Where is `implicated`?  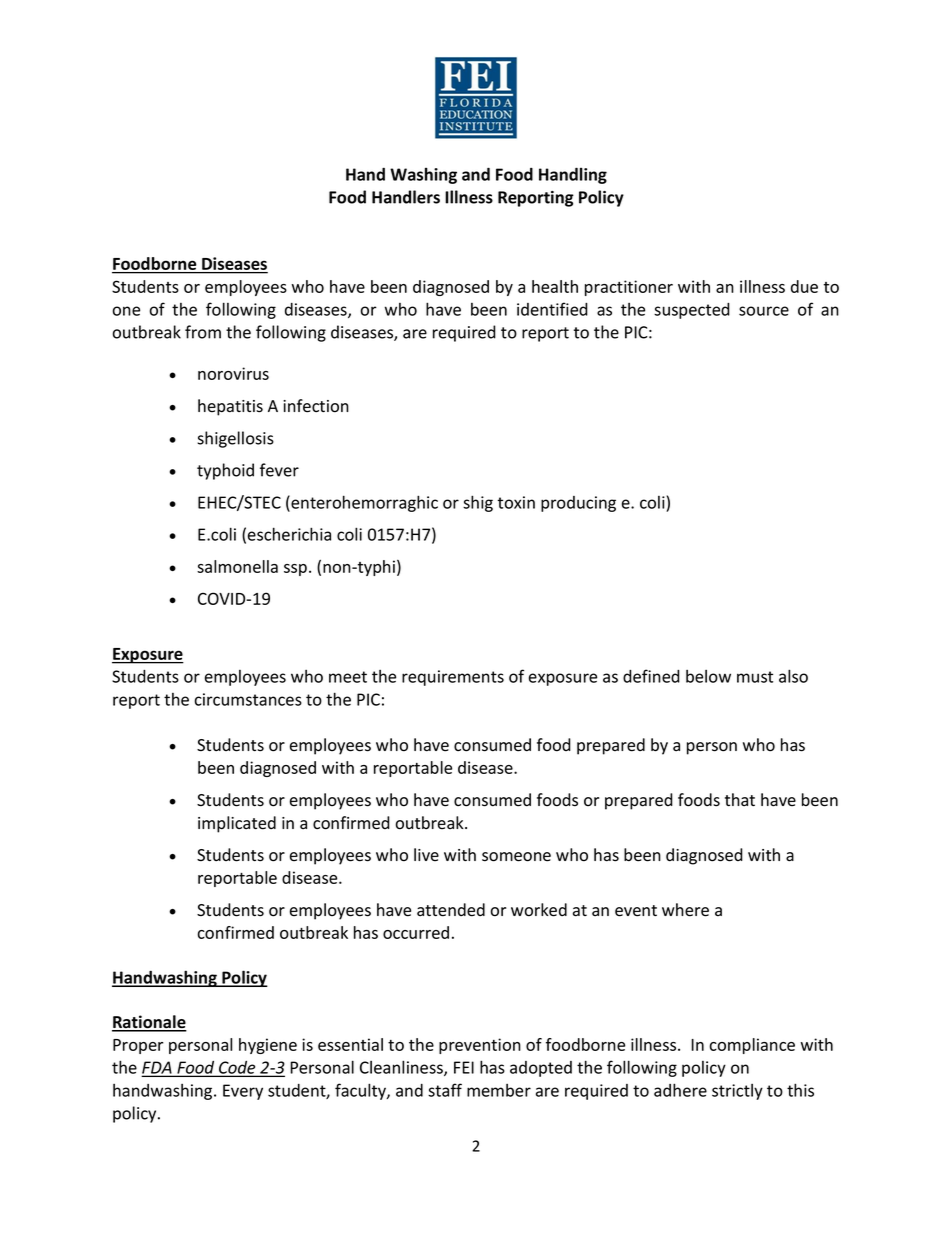
implicated is located at coordinates (237, 824).
